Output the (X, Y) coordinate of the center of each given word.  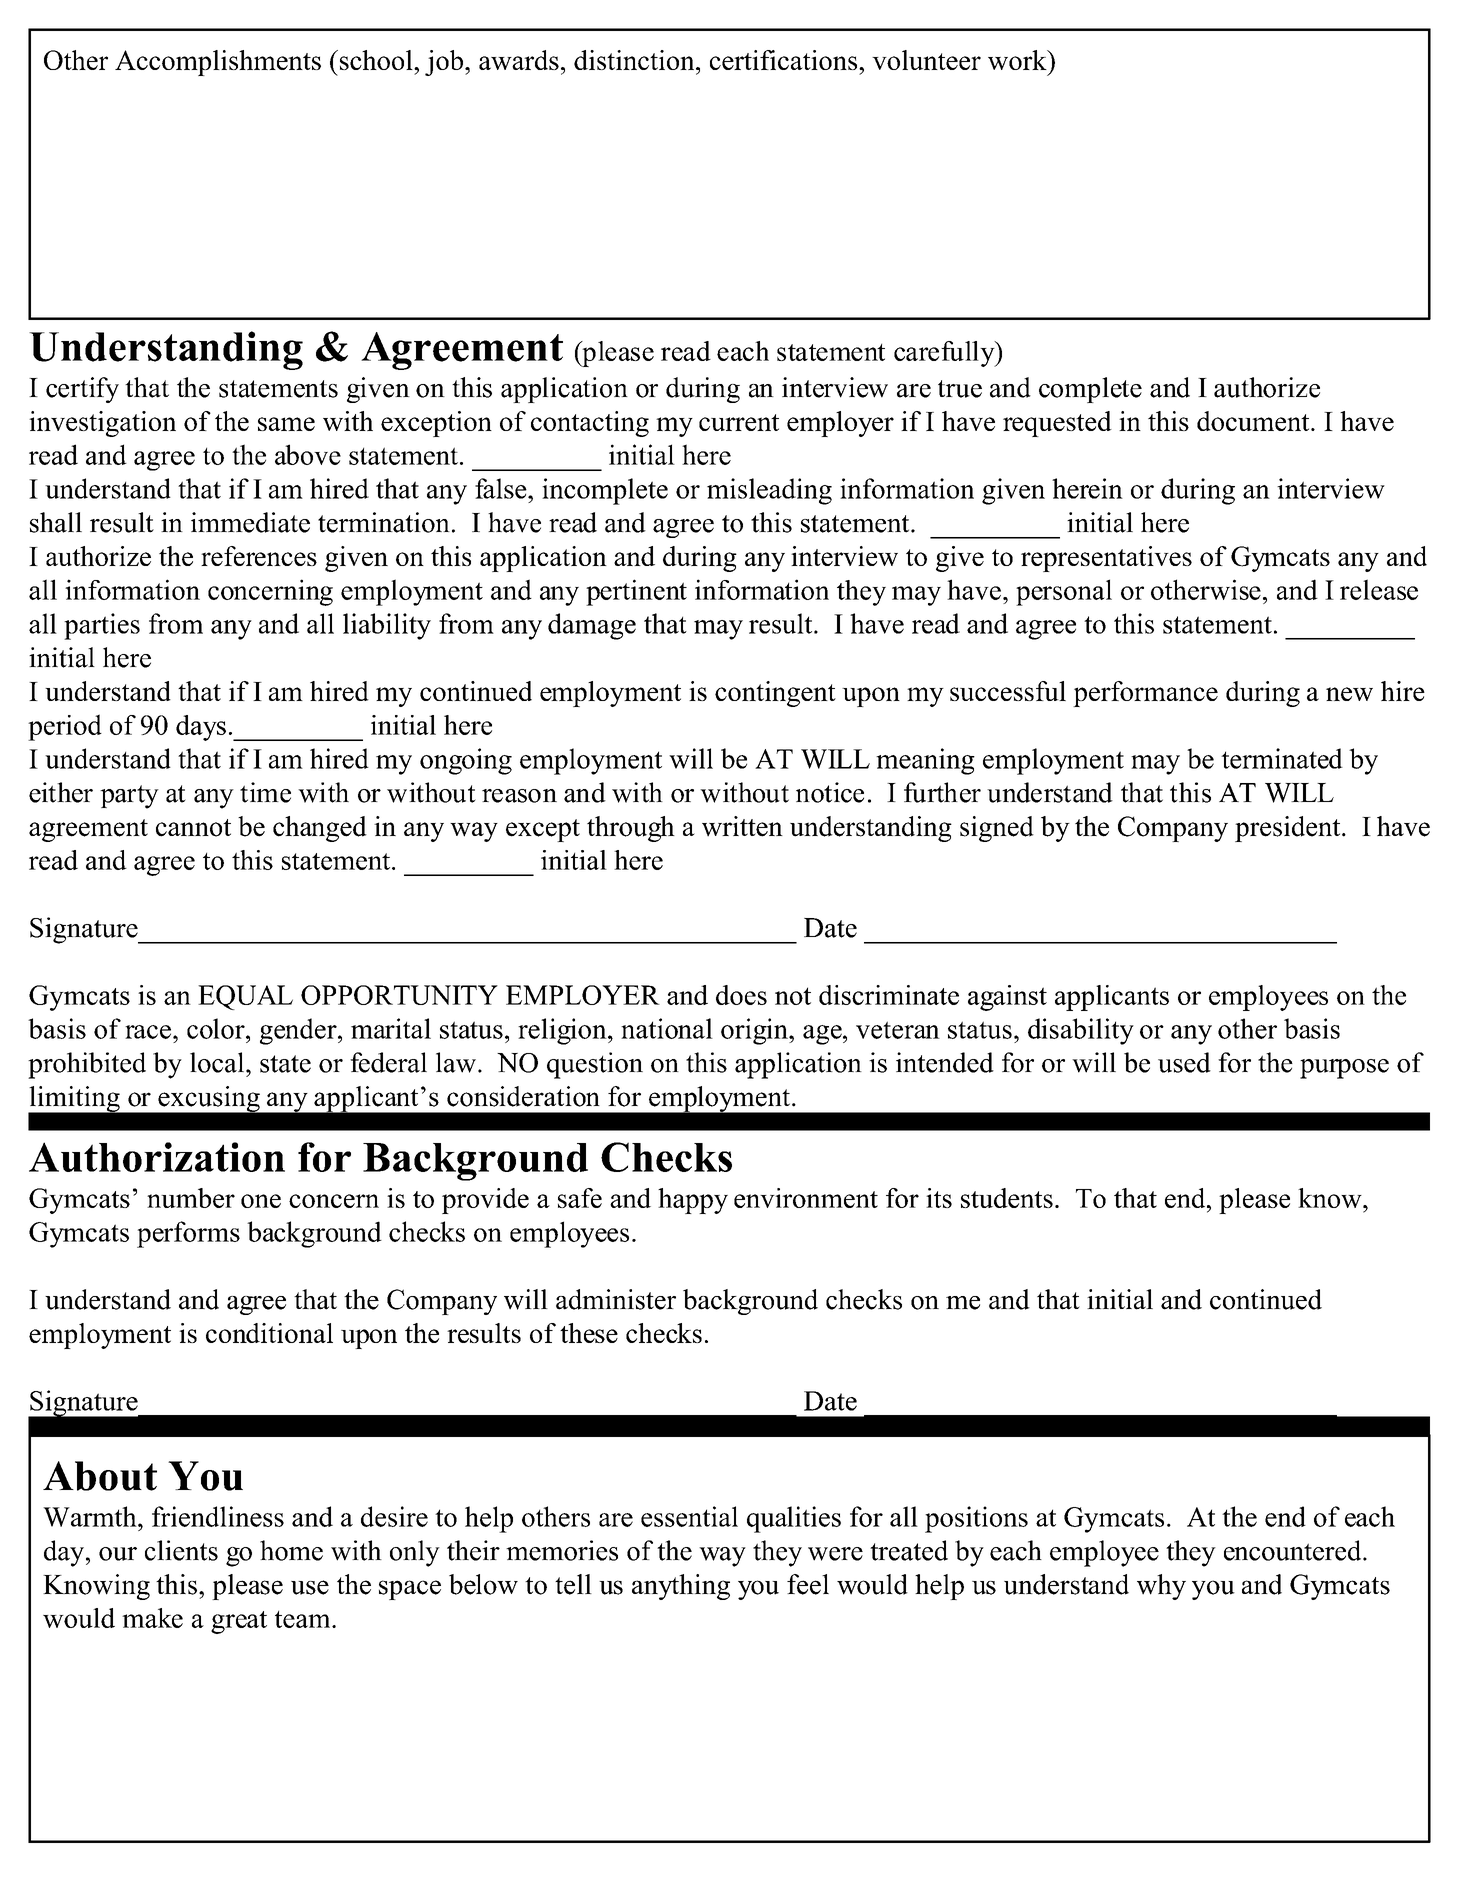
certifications (785, 60)
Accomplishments (218, 63)
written (742, 826)
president (1289, 829)
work (1018, 60)
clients (181, 1550)
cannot (193, 828)
